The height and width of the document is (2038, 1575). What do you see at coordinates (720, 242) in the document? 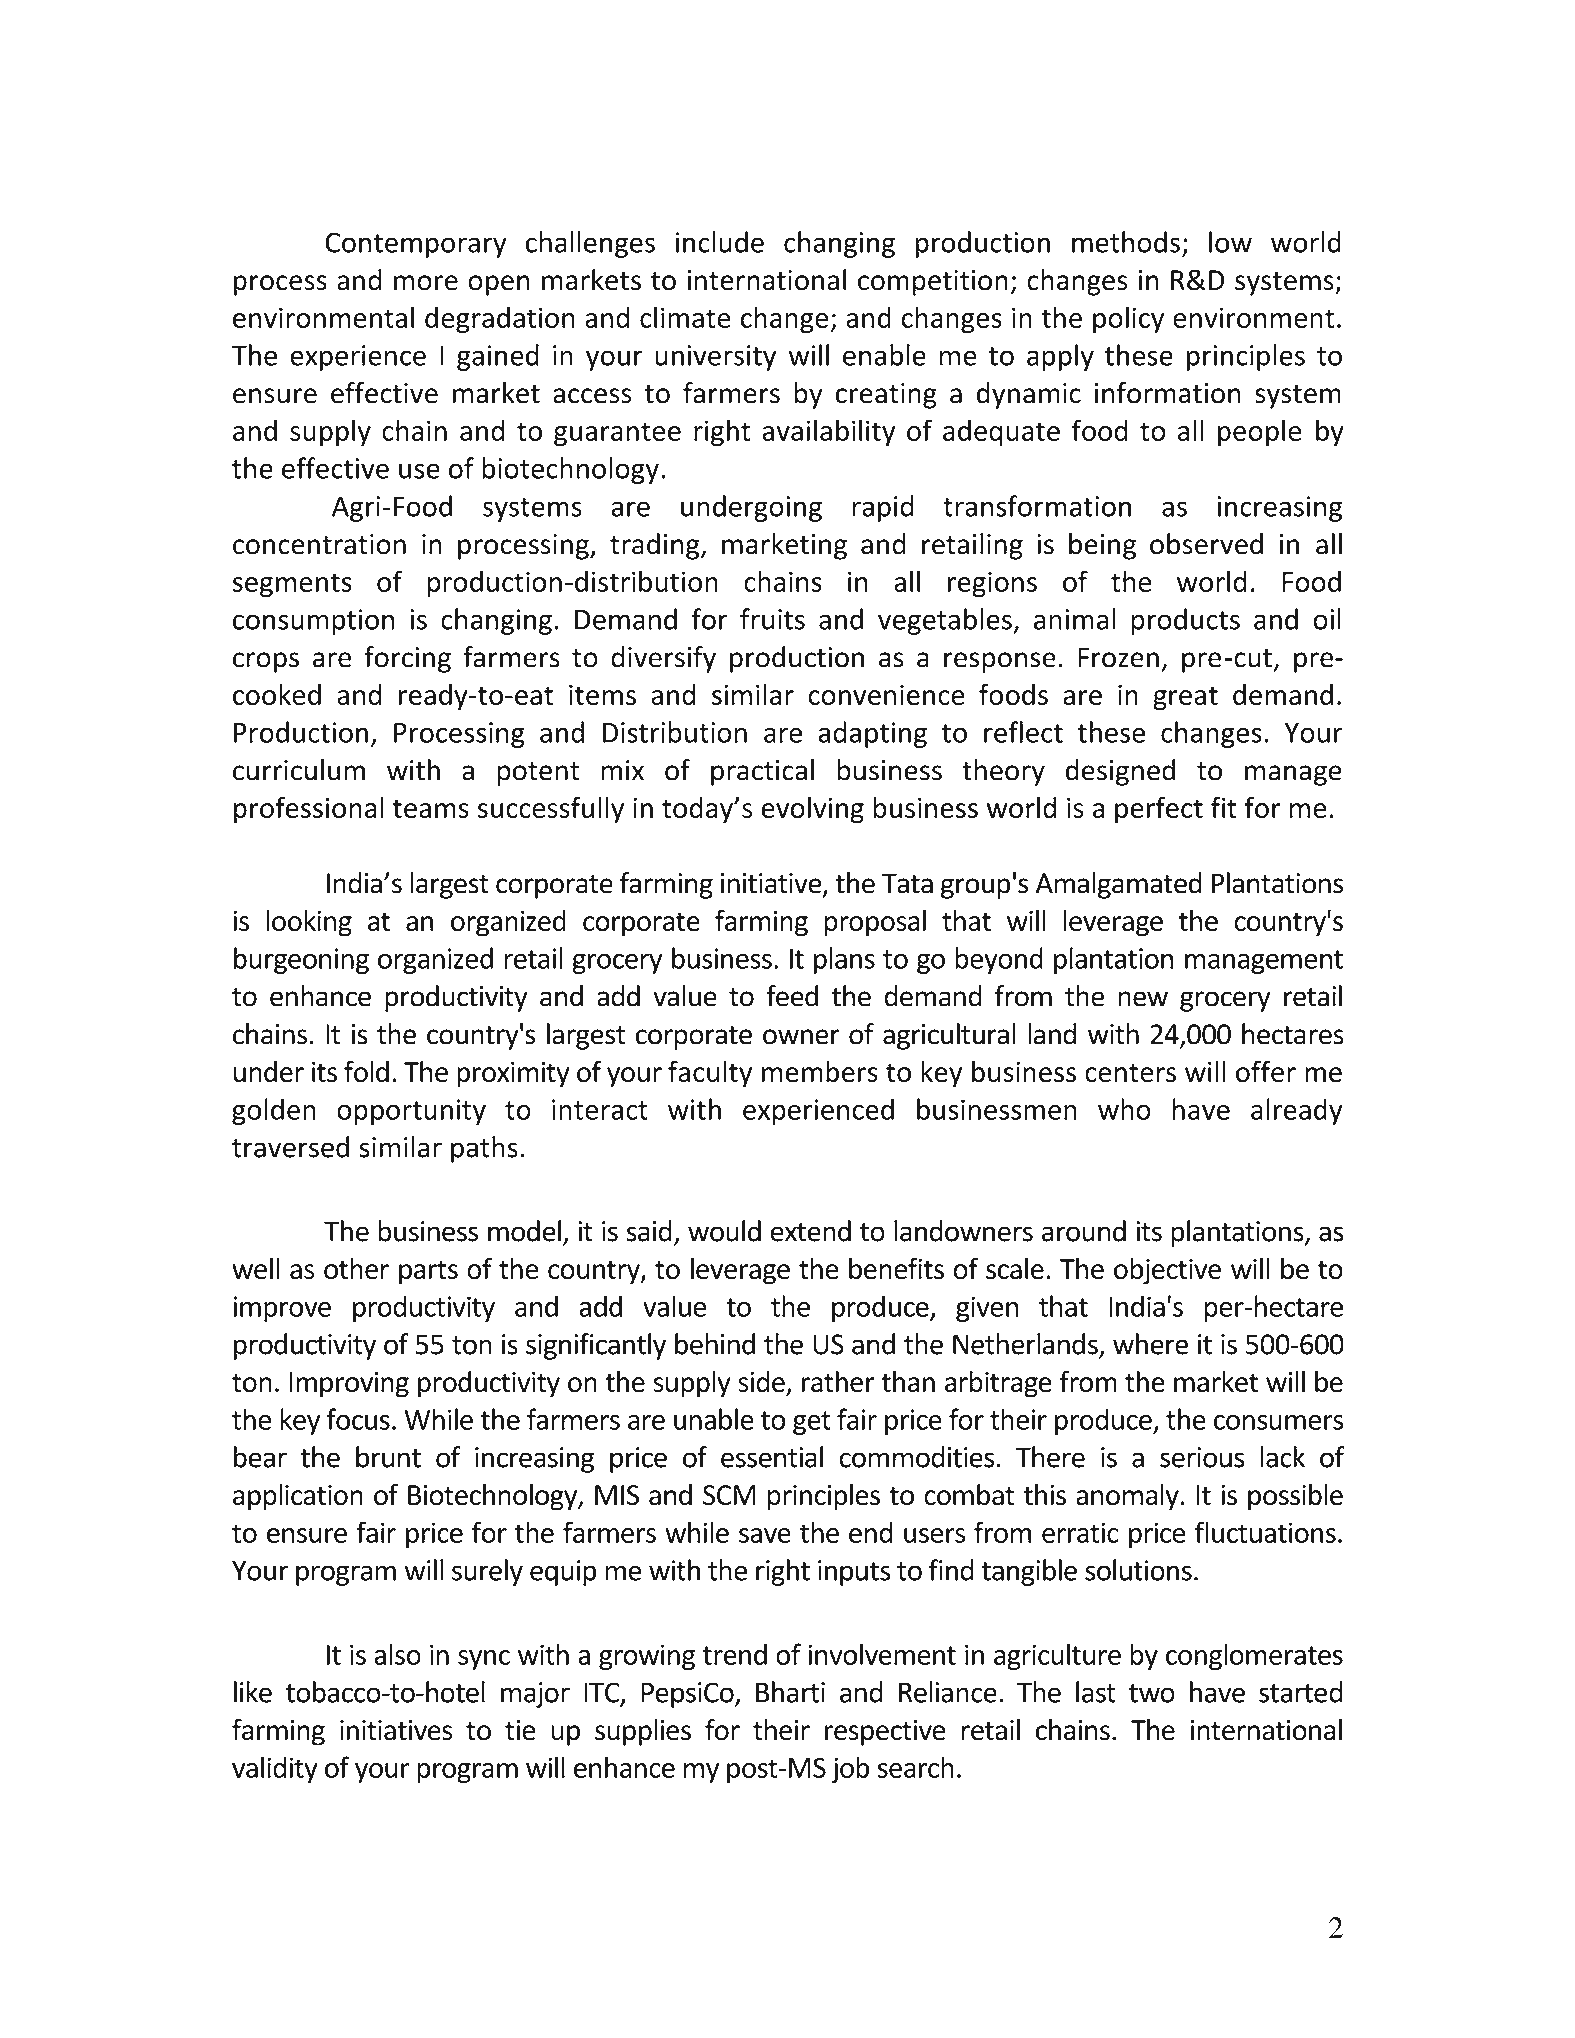
I see `include` at bounding box center [720, 242].
